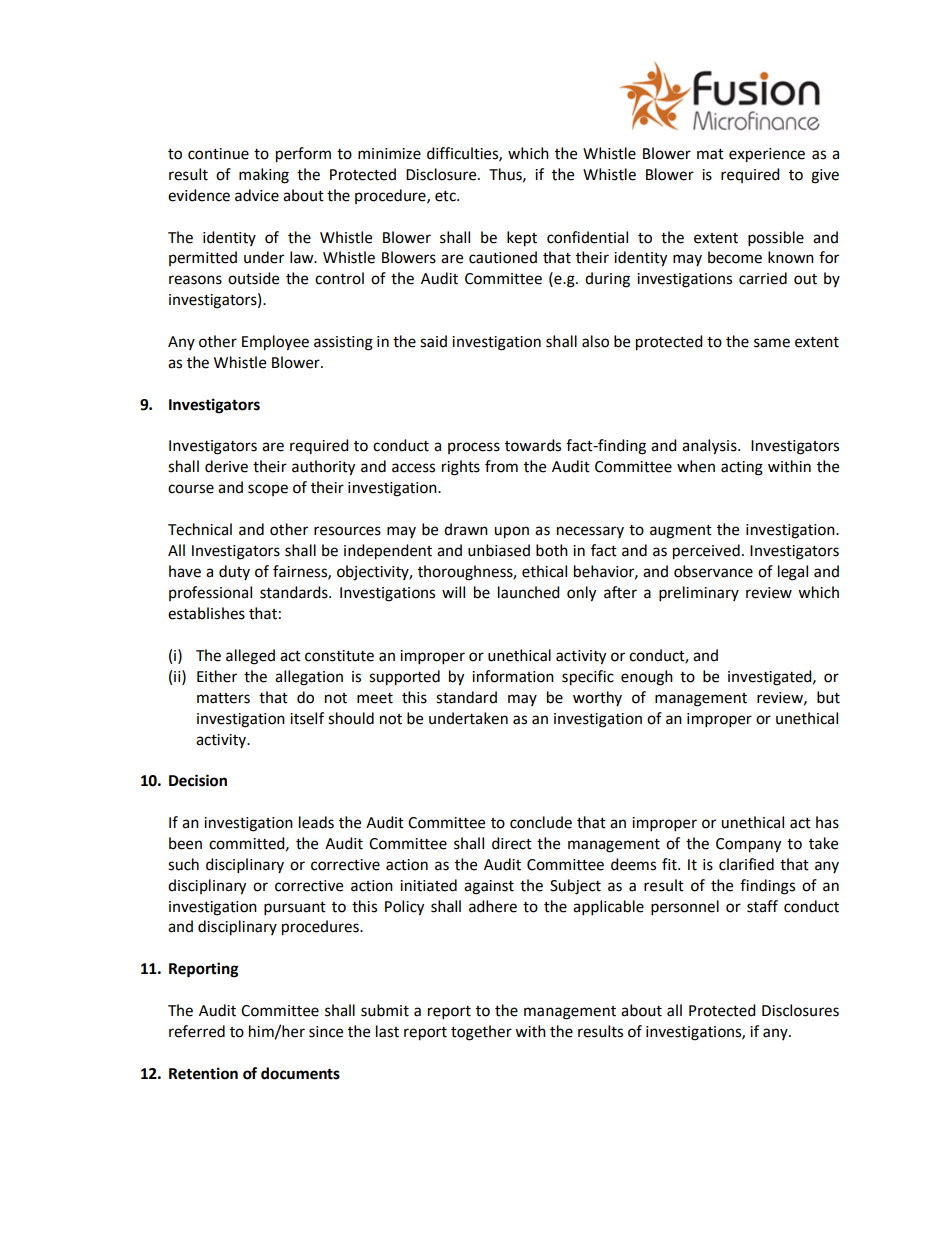  What do you see at coordinates (300, 1073) in the document?
I see `documents` at bounding box center [300, 1073].
